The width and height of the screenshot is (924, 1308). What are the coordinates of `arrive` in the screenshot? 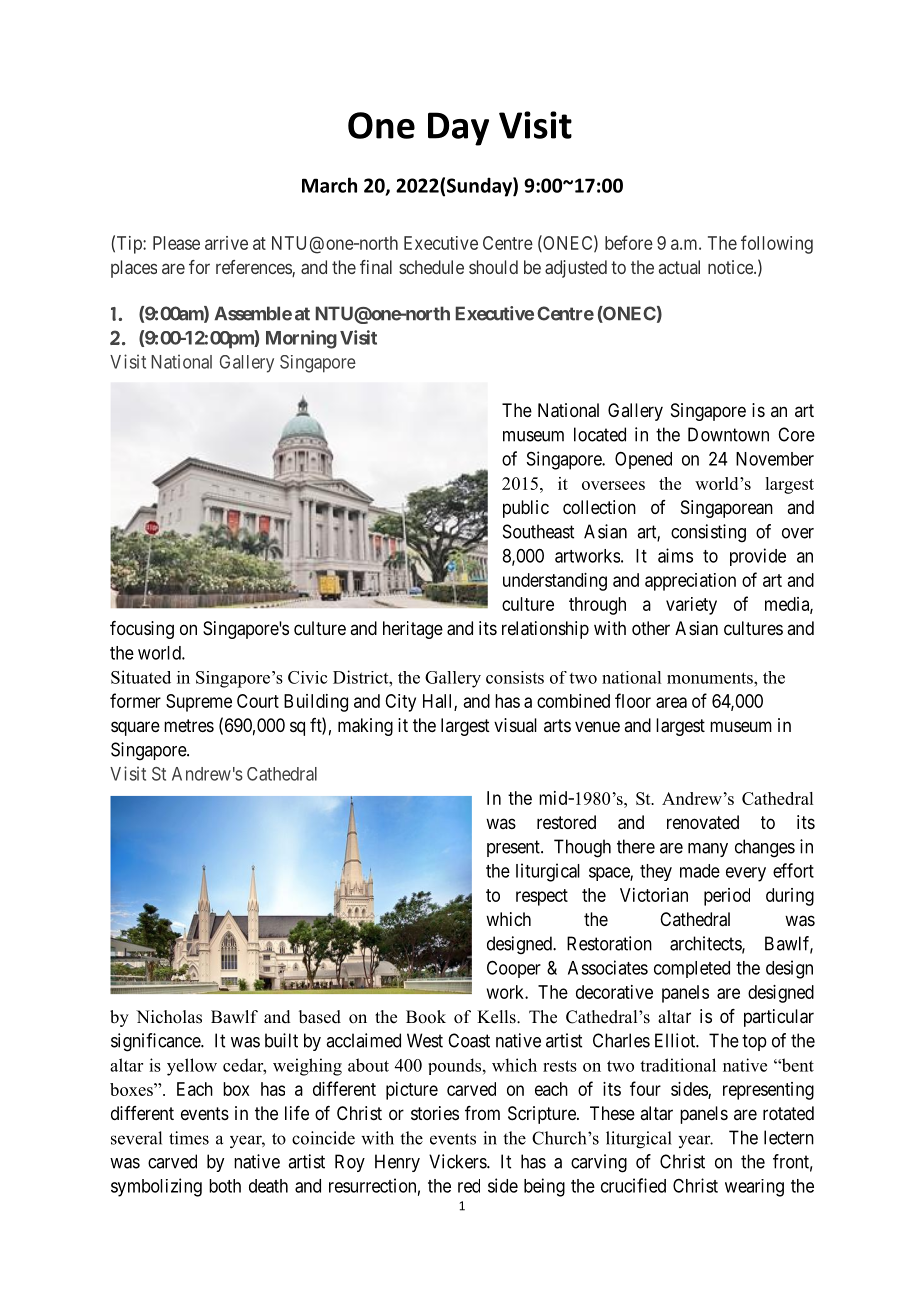 It's located at (226, 243).
